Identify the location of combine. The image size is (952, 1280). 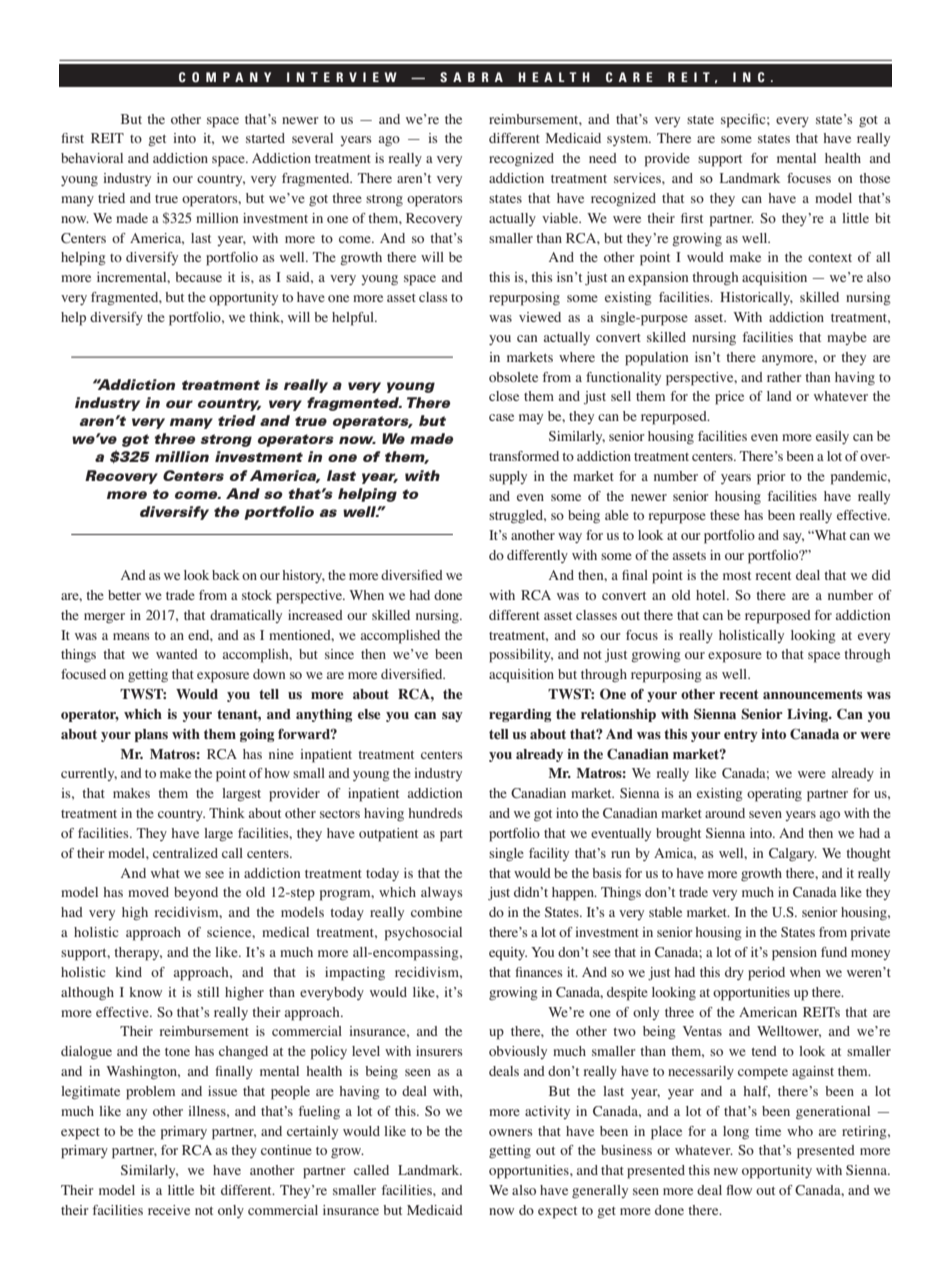
(436, 912).
